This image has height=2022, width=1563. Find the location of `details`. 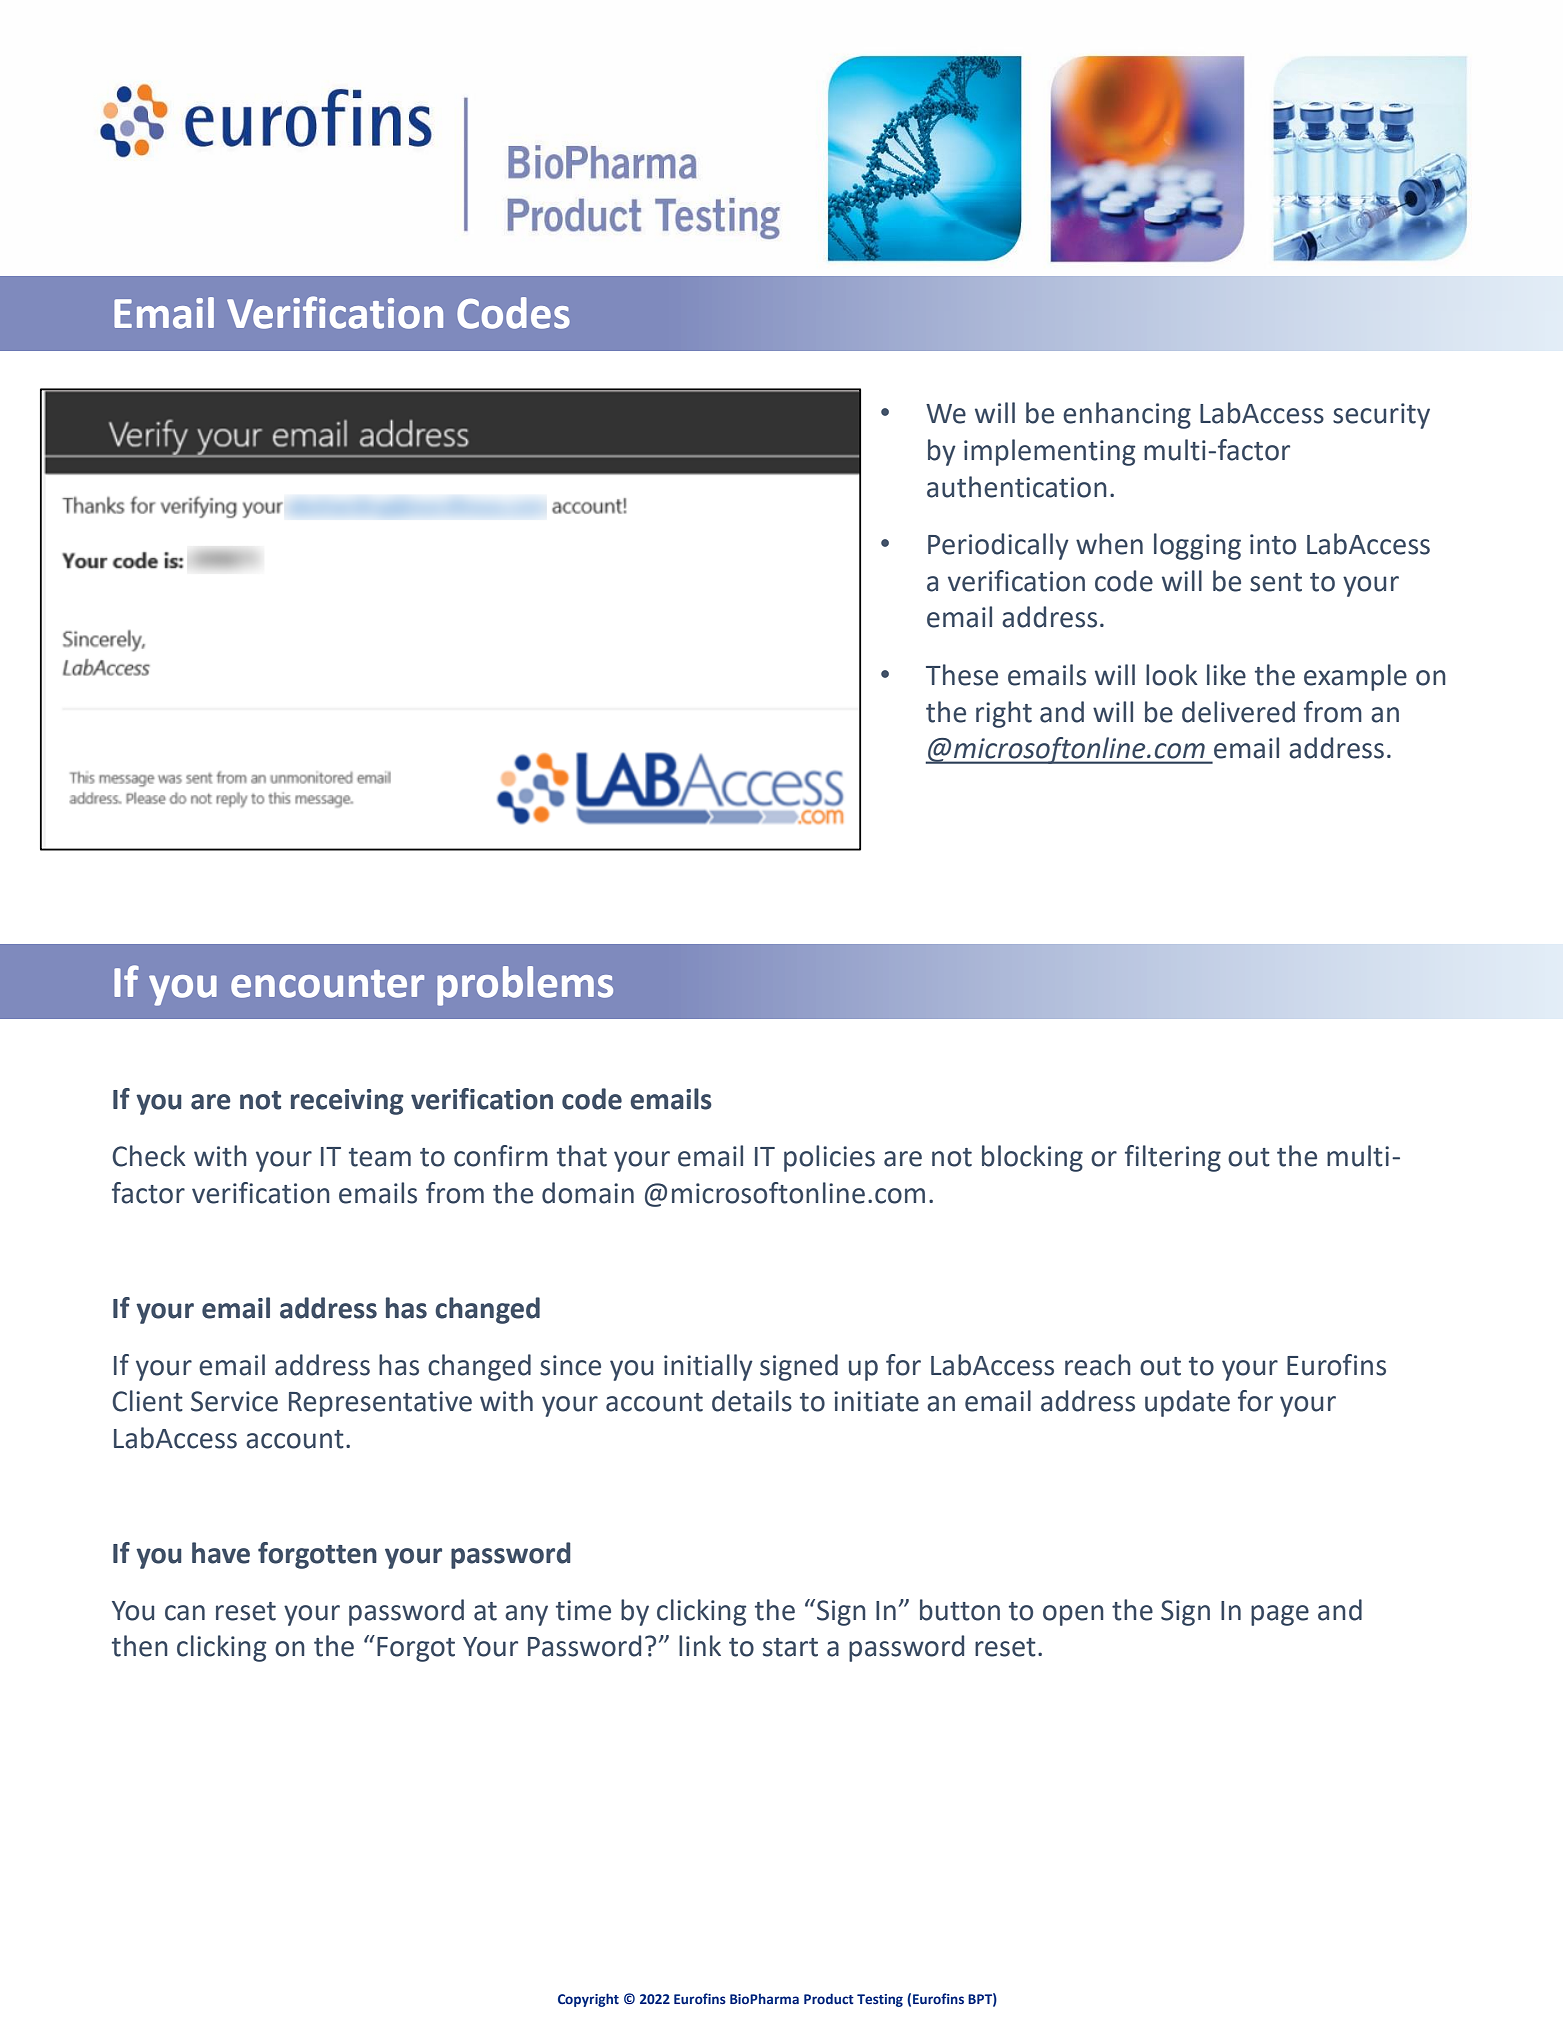

details is located at coordinates (752, 1401).
